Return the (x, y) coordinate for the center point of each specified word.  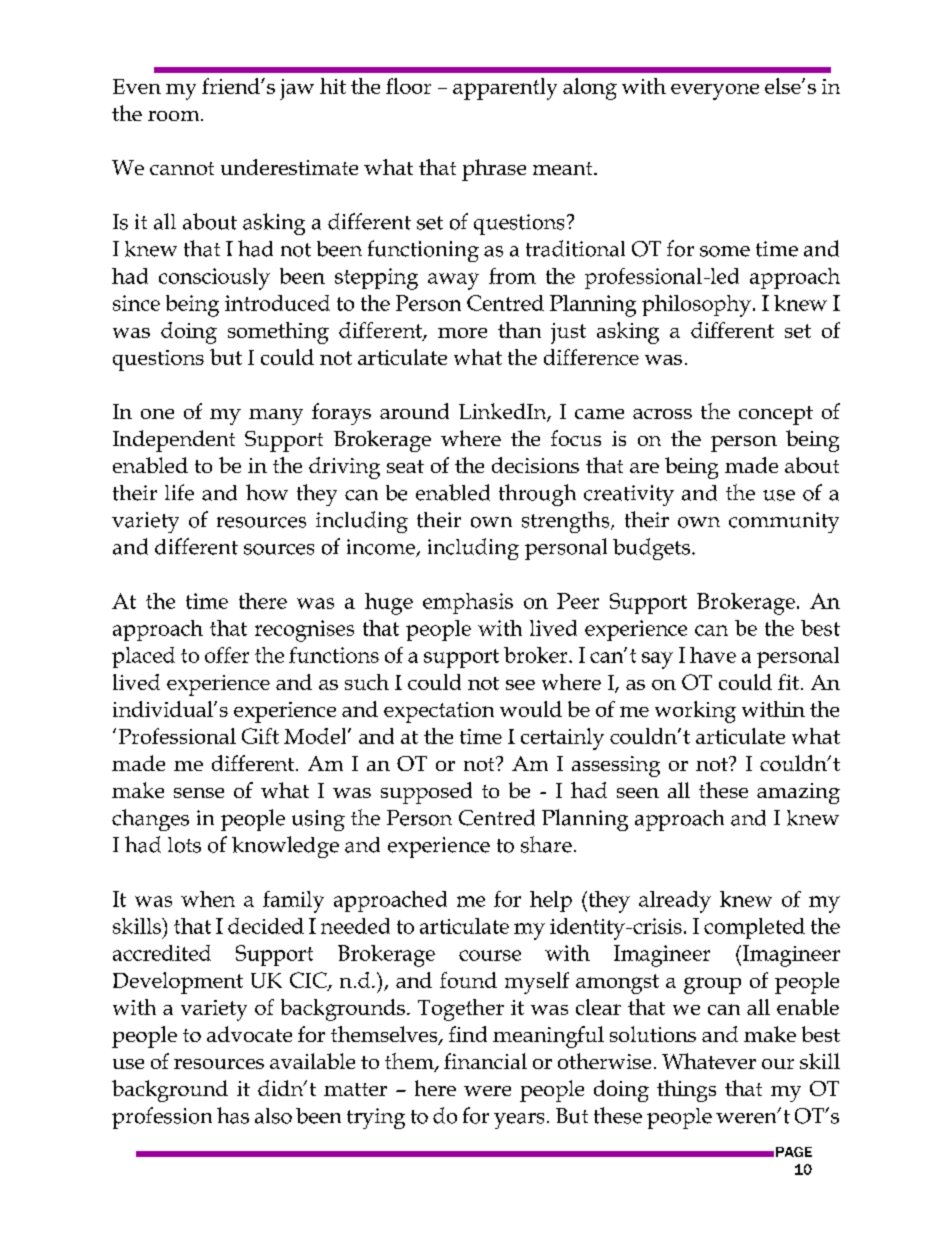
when (208, 899)
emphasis (468, 603)
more (462, 333)
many (276, 417)
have (713, 655)
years (519, 1121)
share (546, 844)
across (662, 414)
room (175, 116)
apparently (505, 89)
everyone (715, 92)
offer (227, 655)
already (675, 902)
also (273, 1116)
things (686, 1091)
